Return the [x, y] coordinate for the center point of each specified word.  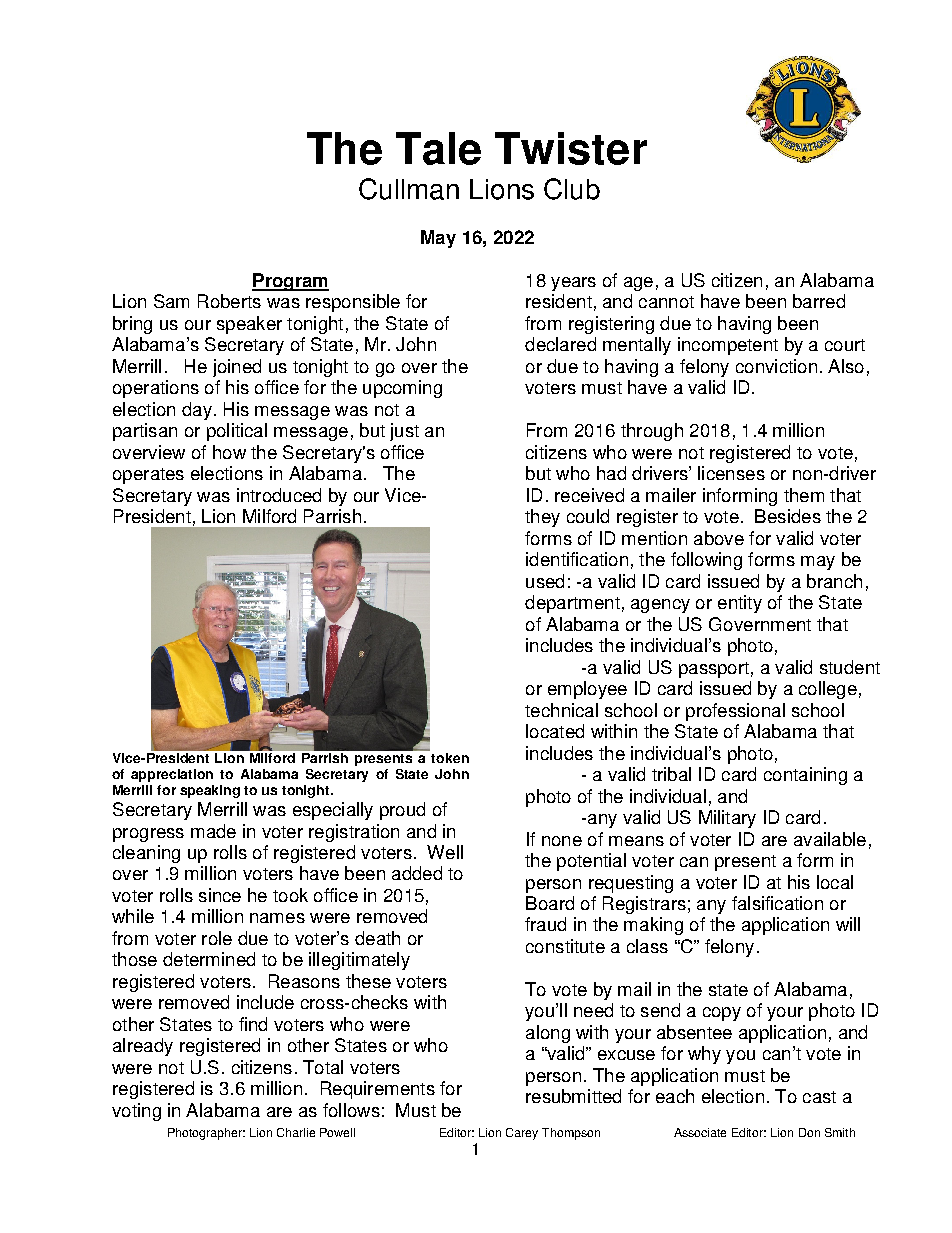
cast [819, 1097]
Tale [438, 148]
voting [136, 1112]
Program [290, 282]
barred [819, 301]
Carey [522, 1134]
